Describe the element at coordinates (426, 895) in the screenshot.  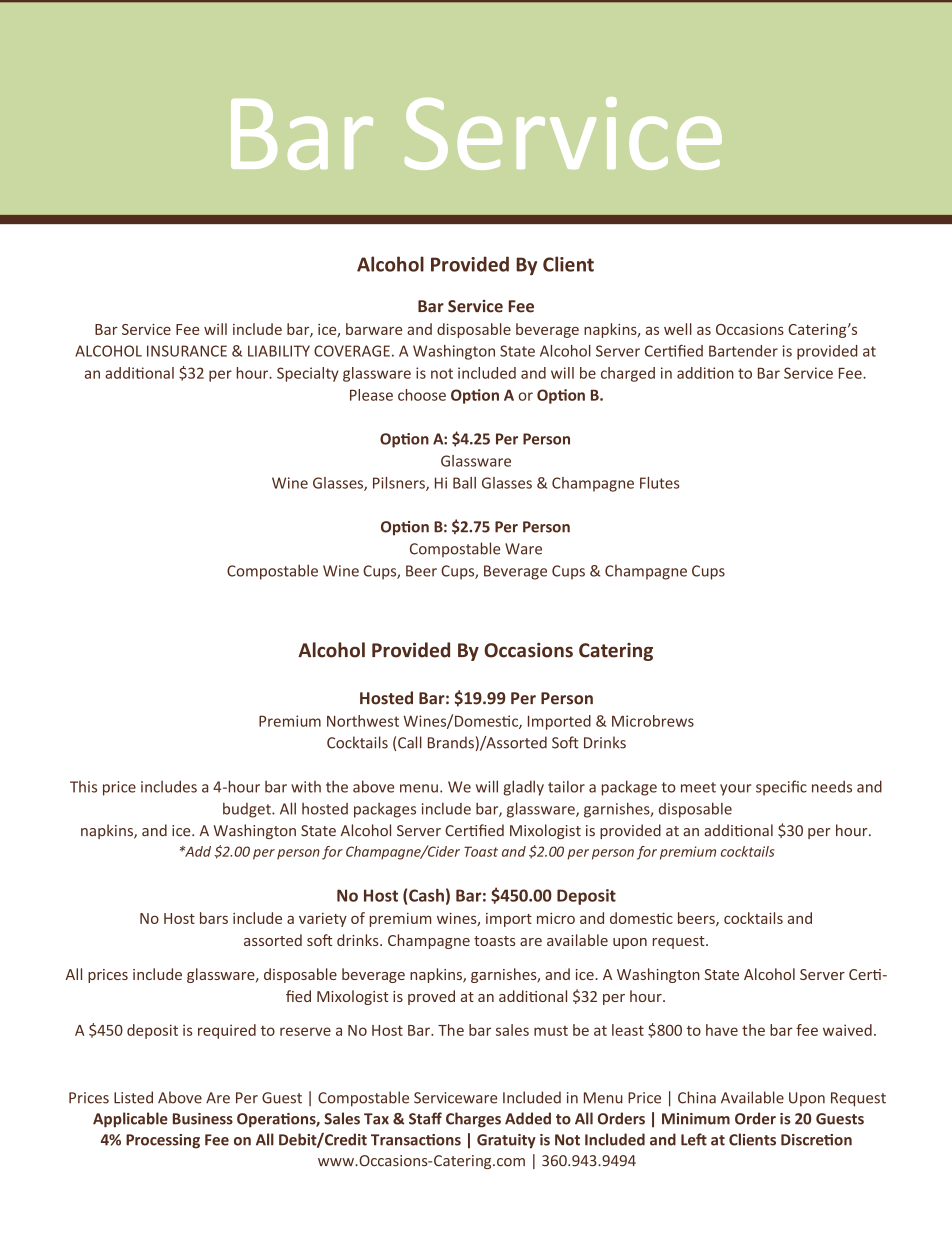
I see `Cash` at that location.
